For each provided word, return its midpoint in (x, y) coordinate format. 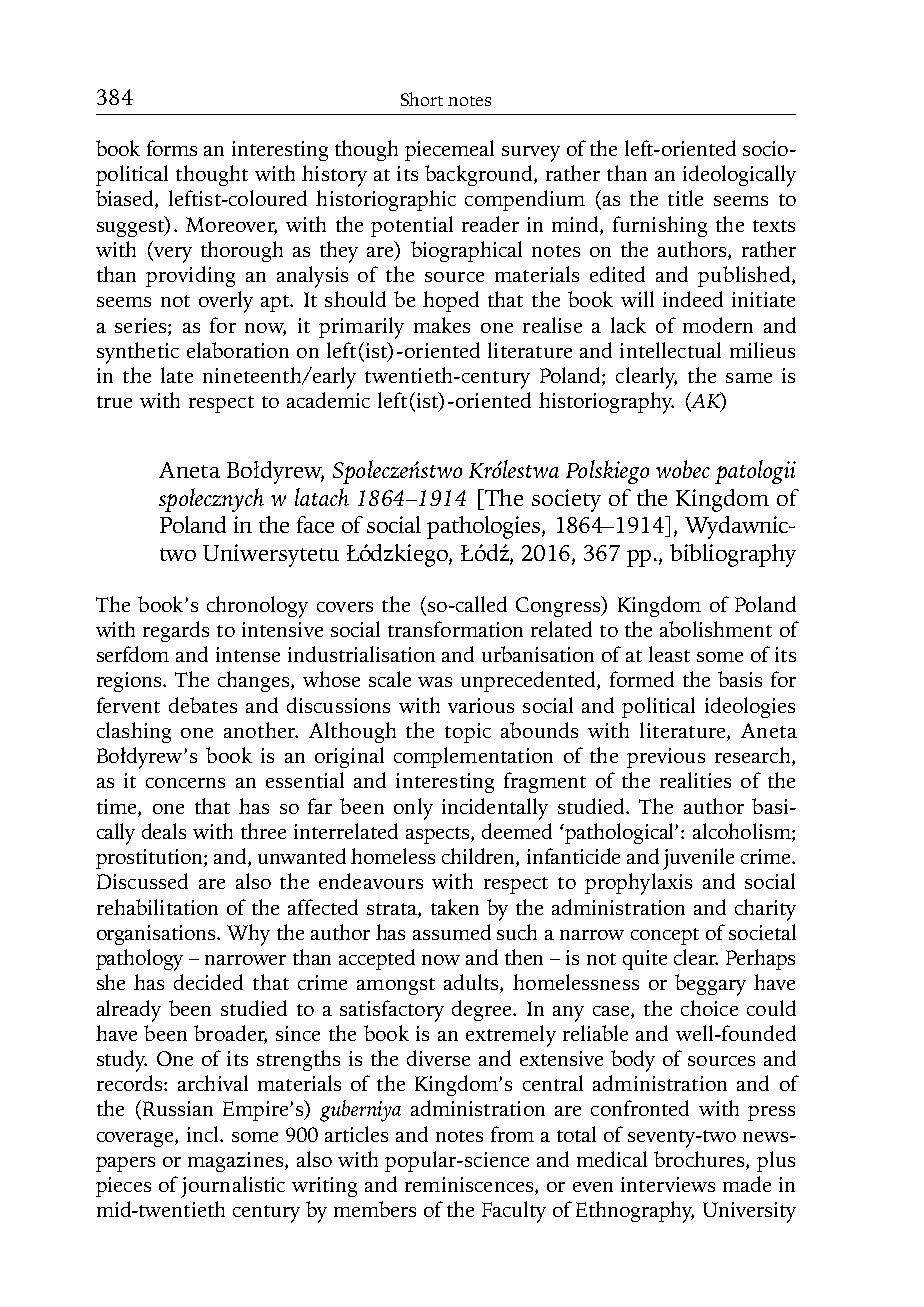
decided (208, 982)
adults (472, 983)
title (685, 198)
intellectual (670, 350)
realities (695, 780)
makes (442, 325)
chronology (257, 607)
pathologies (485, 527)
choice (709, 1008)
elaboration (238, 350)
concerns (185, 783)
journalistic (233, 1187)
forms (172, 148)
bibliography (733, 555)
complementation (473, 757)
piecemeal (449, 150)
